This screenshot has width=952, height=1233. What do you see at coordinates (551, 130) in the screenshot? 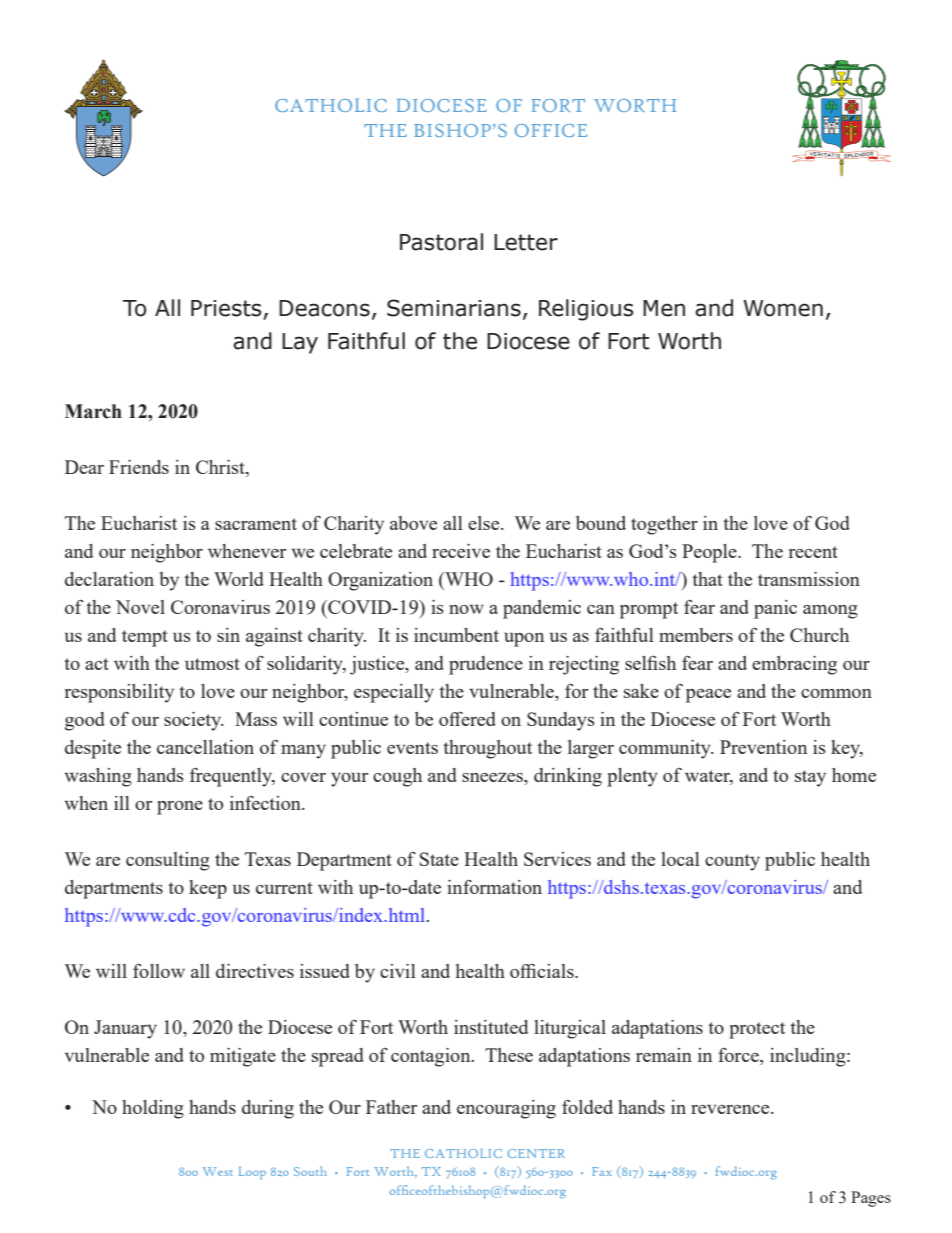
I see `OFFICE` at bounding box center [551, 130].
